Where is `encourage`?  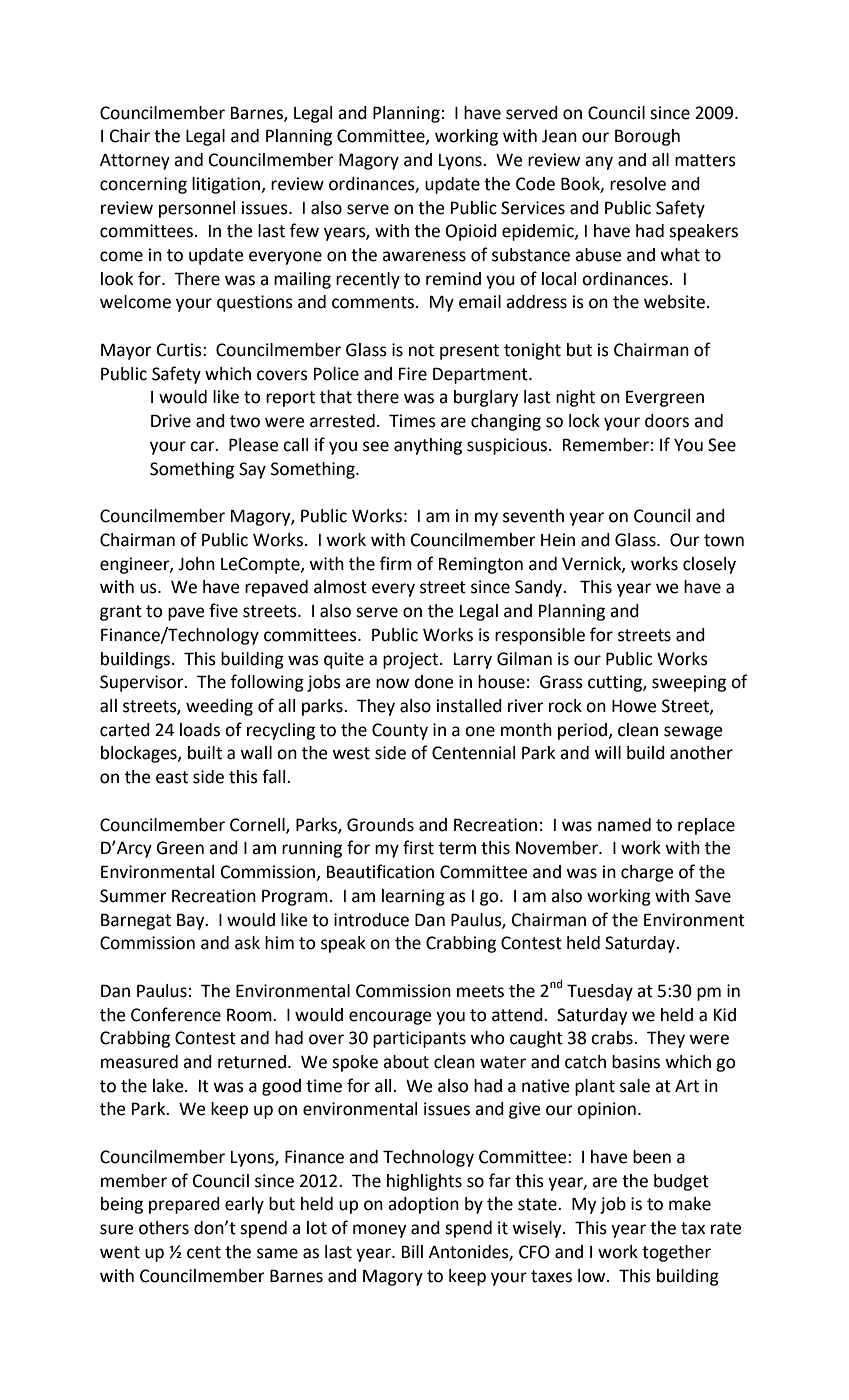 encourage is located at coordinates (390, 1018).
